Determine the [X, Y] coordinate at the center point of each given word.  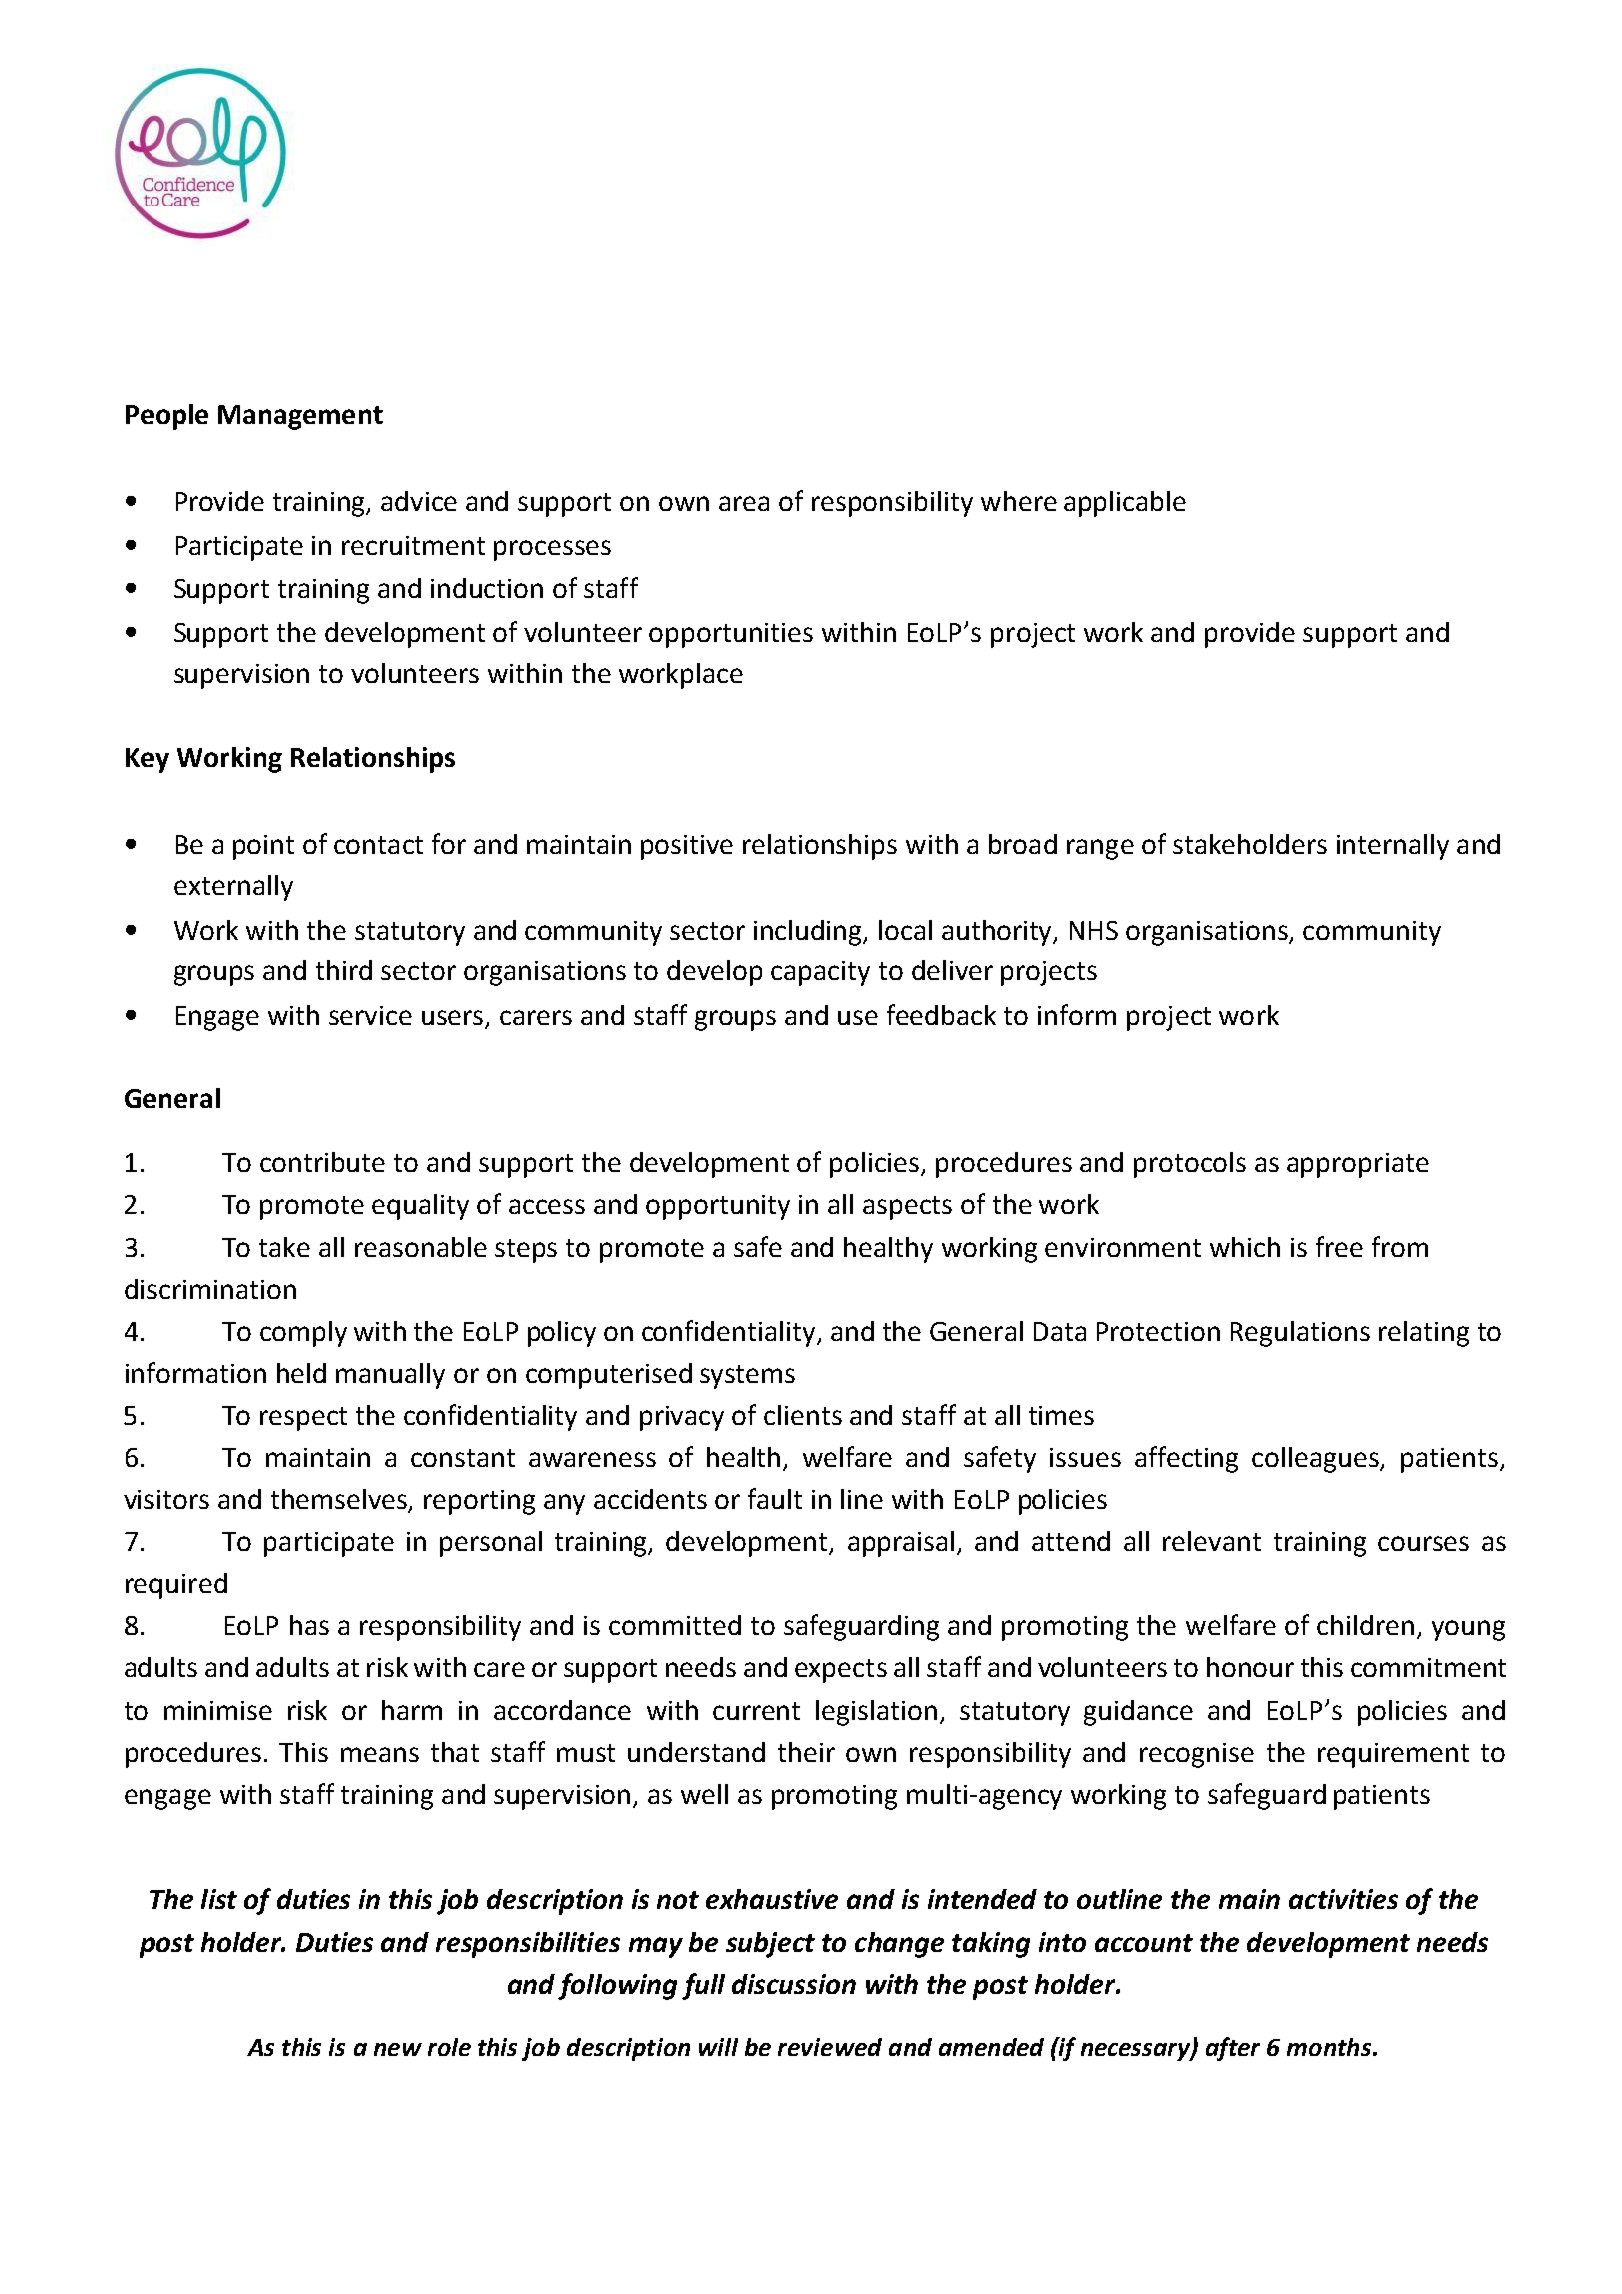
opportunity [718, 1207]
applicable [1125, 504]
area [744, 503]
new [398, 2049]
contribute [322, 1162]
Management [300, 417]
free [1339, 1246]
